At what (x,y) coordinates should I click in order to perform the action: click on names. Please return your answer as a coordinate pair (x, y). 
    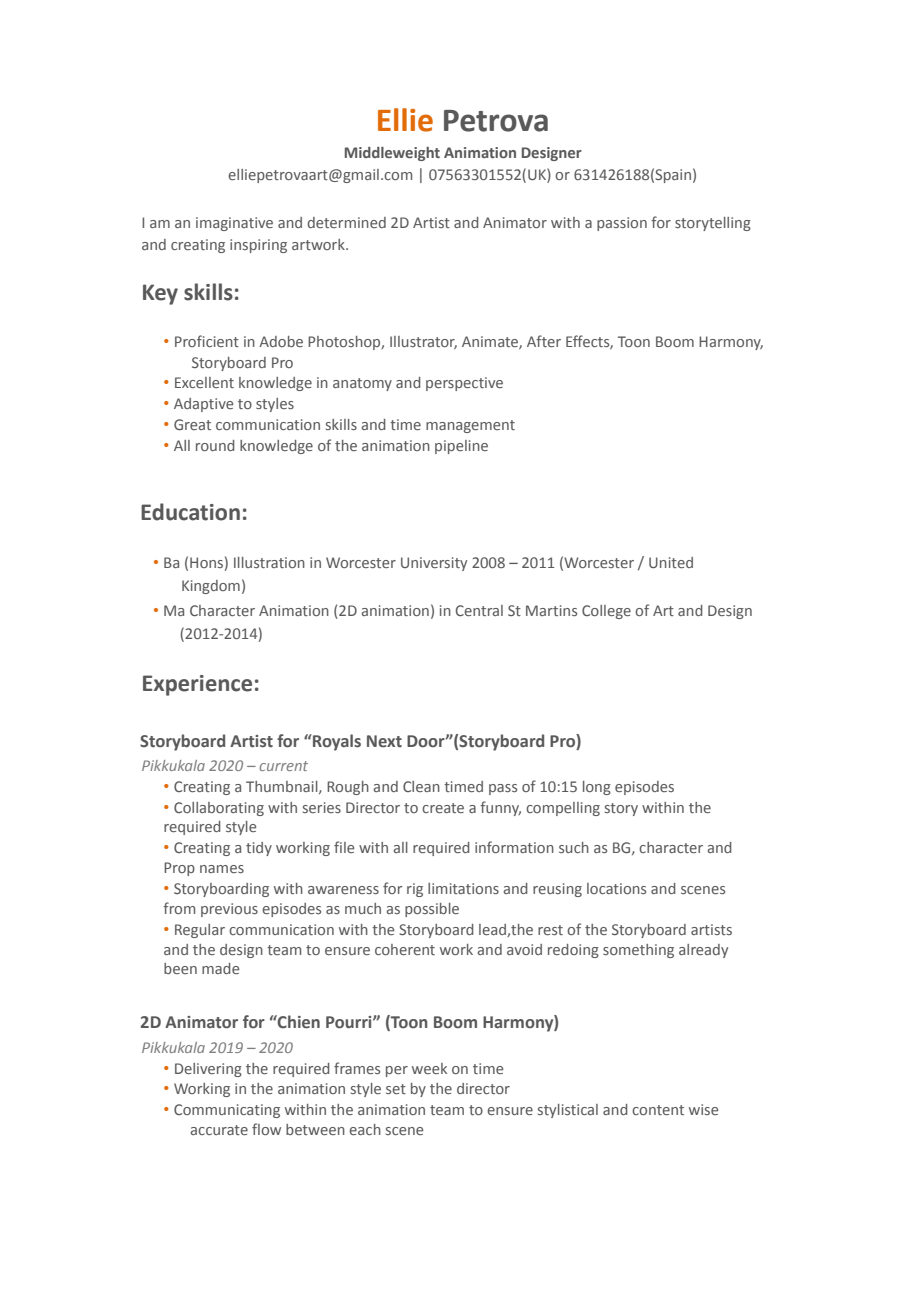
    Looking at the image, I should click on (222, 869).
